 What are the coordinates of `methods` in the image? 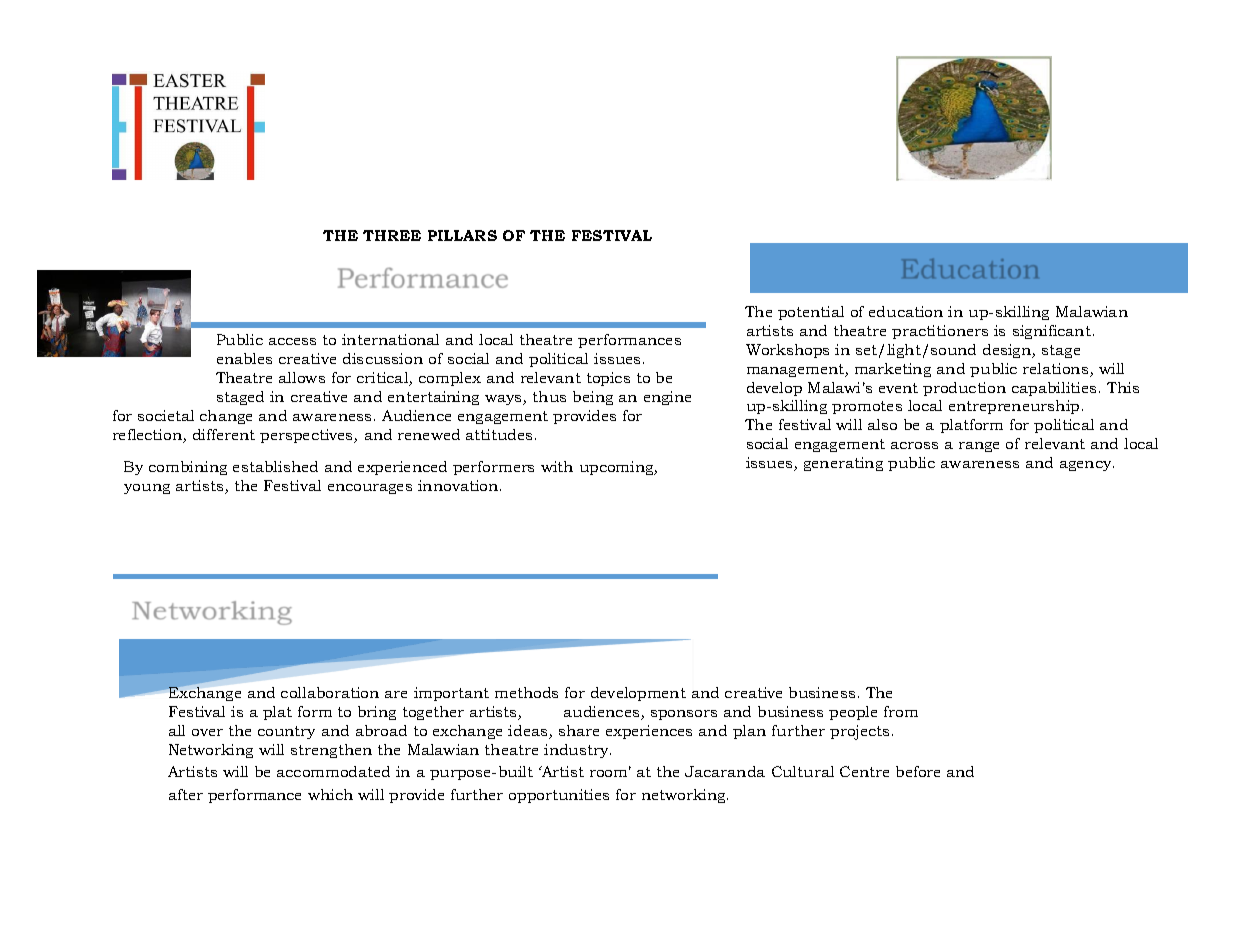 It's located at (526, 692).
